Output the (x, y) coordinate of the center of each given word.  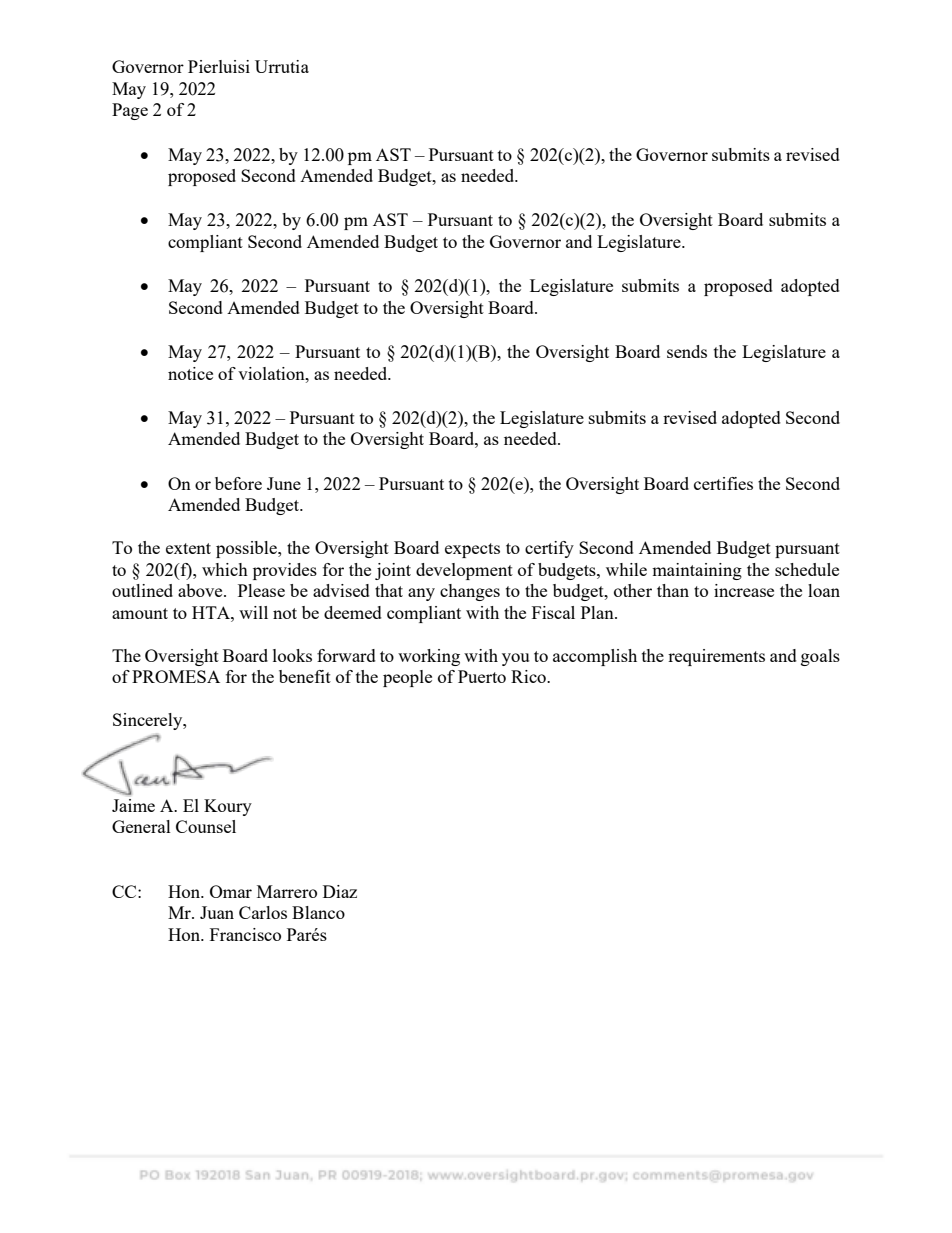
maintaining (697, 571)
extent (188, 548)
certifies (723, 483)
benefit (305, 676)
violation (272, 373)
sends (687, 351)
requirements (716, 657)
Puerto (482, 676)
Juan (217, 912)
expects (472, 550)
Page (130, 111)
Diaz (340, 891)
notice (190, 373)
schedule (807, 569)
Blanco (318, 912)
